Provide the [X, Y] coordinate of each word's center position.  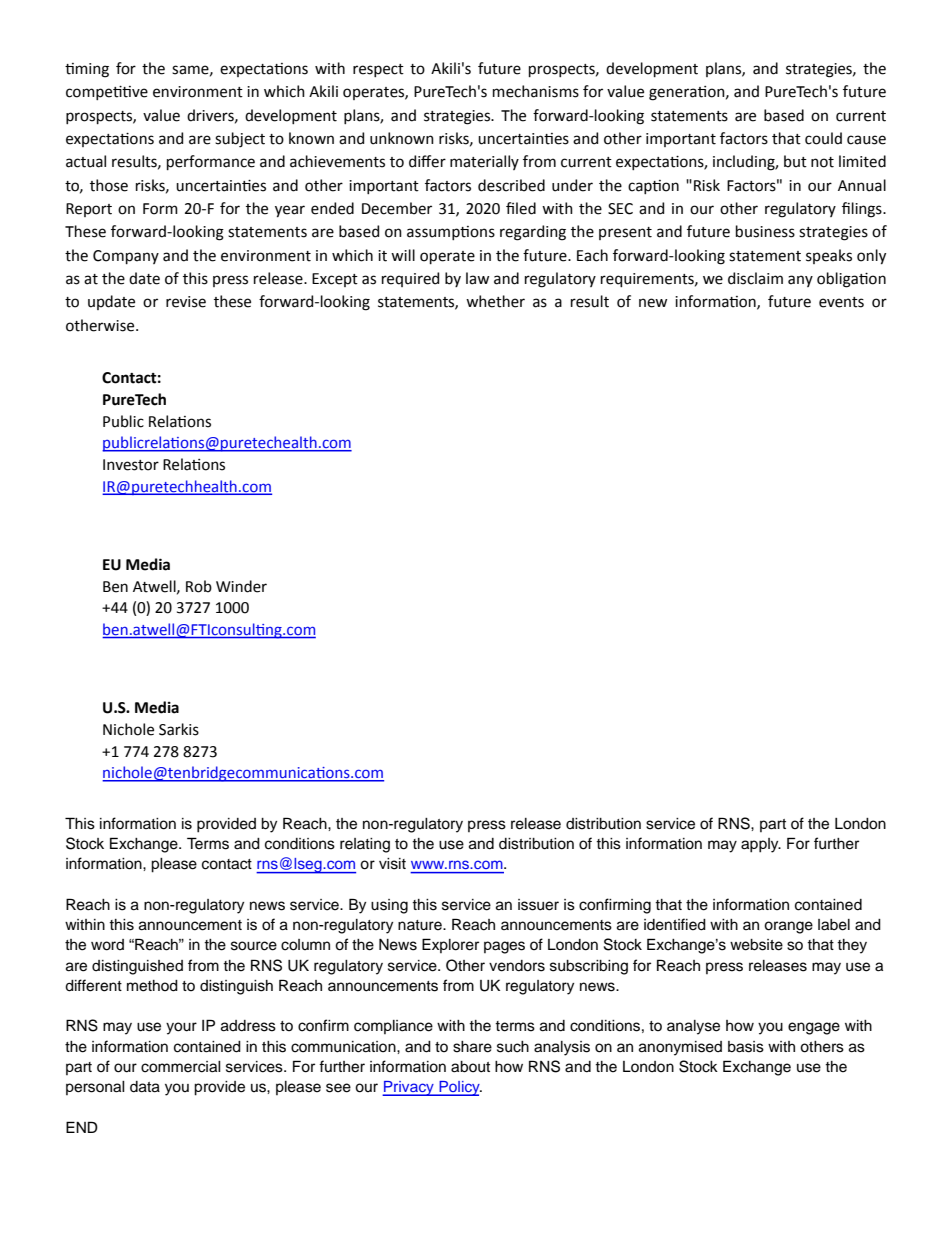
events [841, 302]
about [470, 1067]
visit [392, 864]
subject [240, 140]
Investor [131, 465]
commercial [181, 1067]
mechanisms [536, 91]
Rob [199, 586]
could [823, 138]
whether [495, 301]
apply [761, 845]
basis [746, 1047]
